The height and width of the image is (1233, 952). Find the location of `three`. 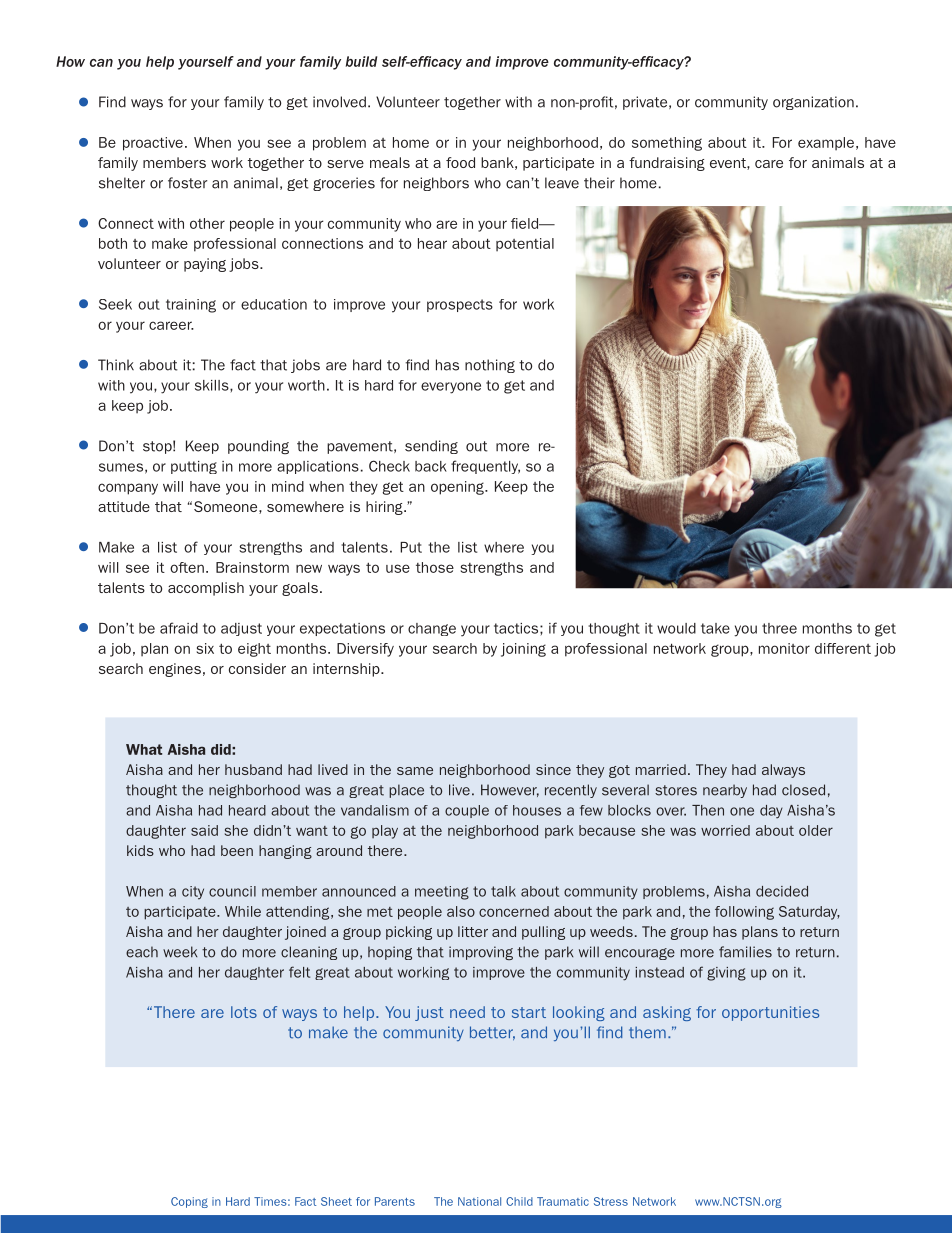

three is located at coordinates (779, 628).
